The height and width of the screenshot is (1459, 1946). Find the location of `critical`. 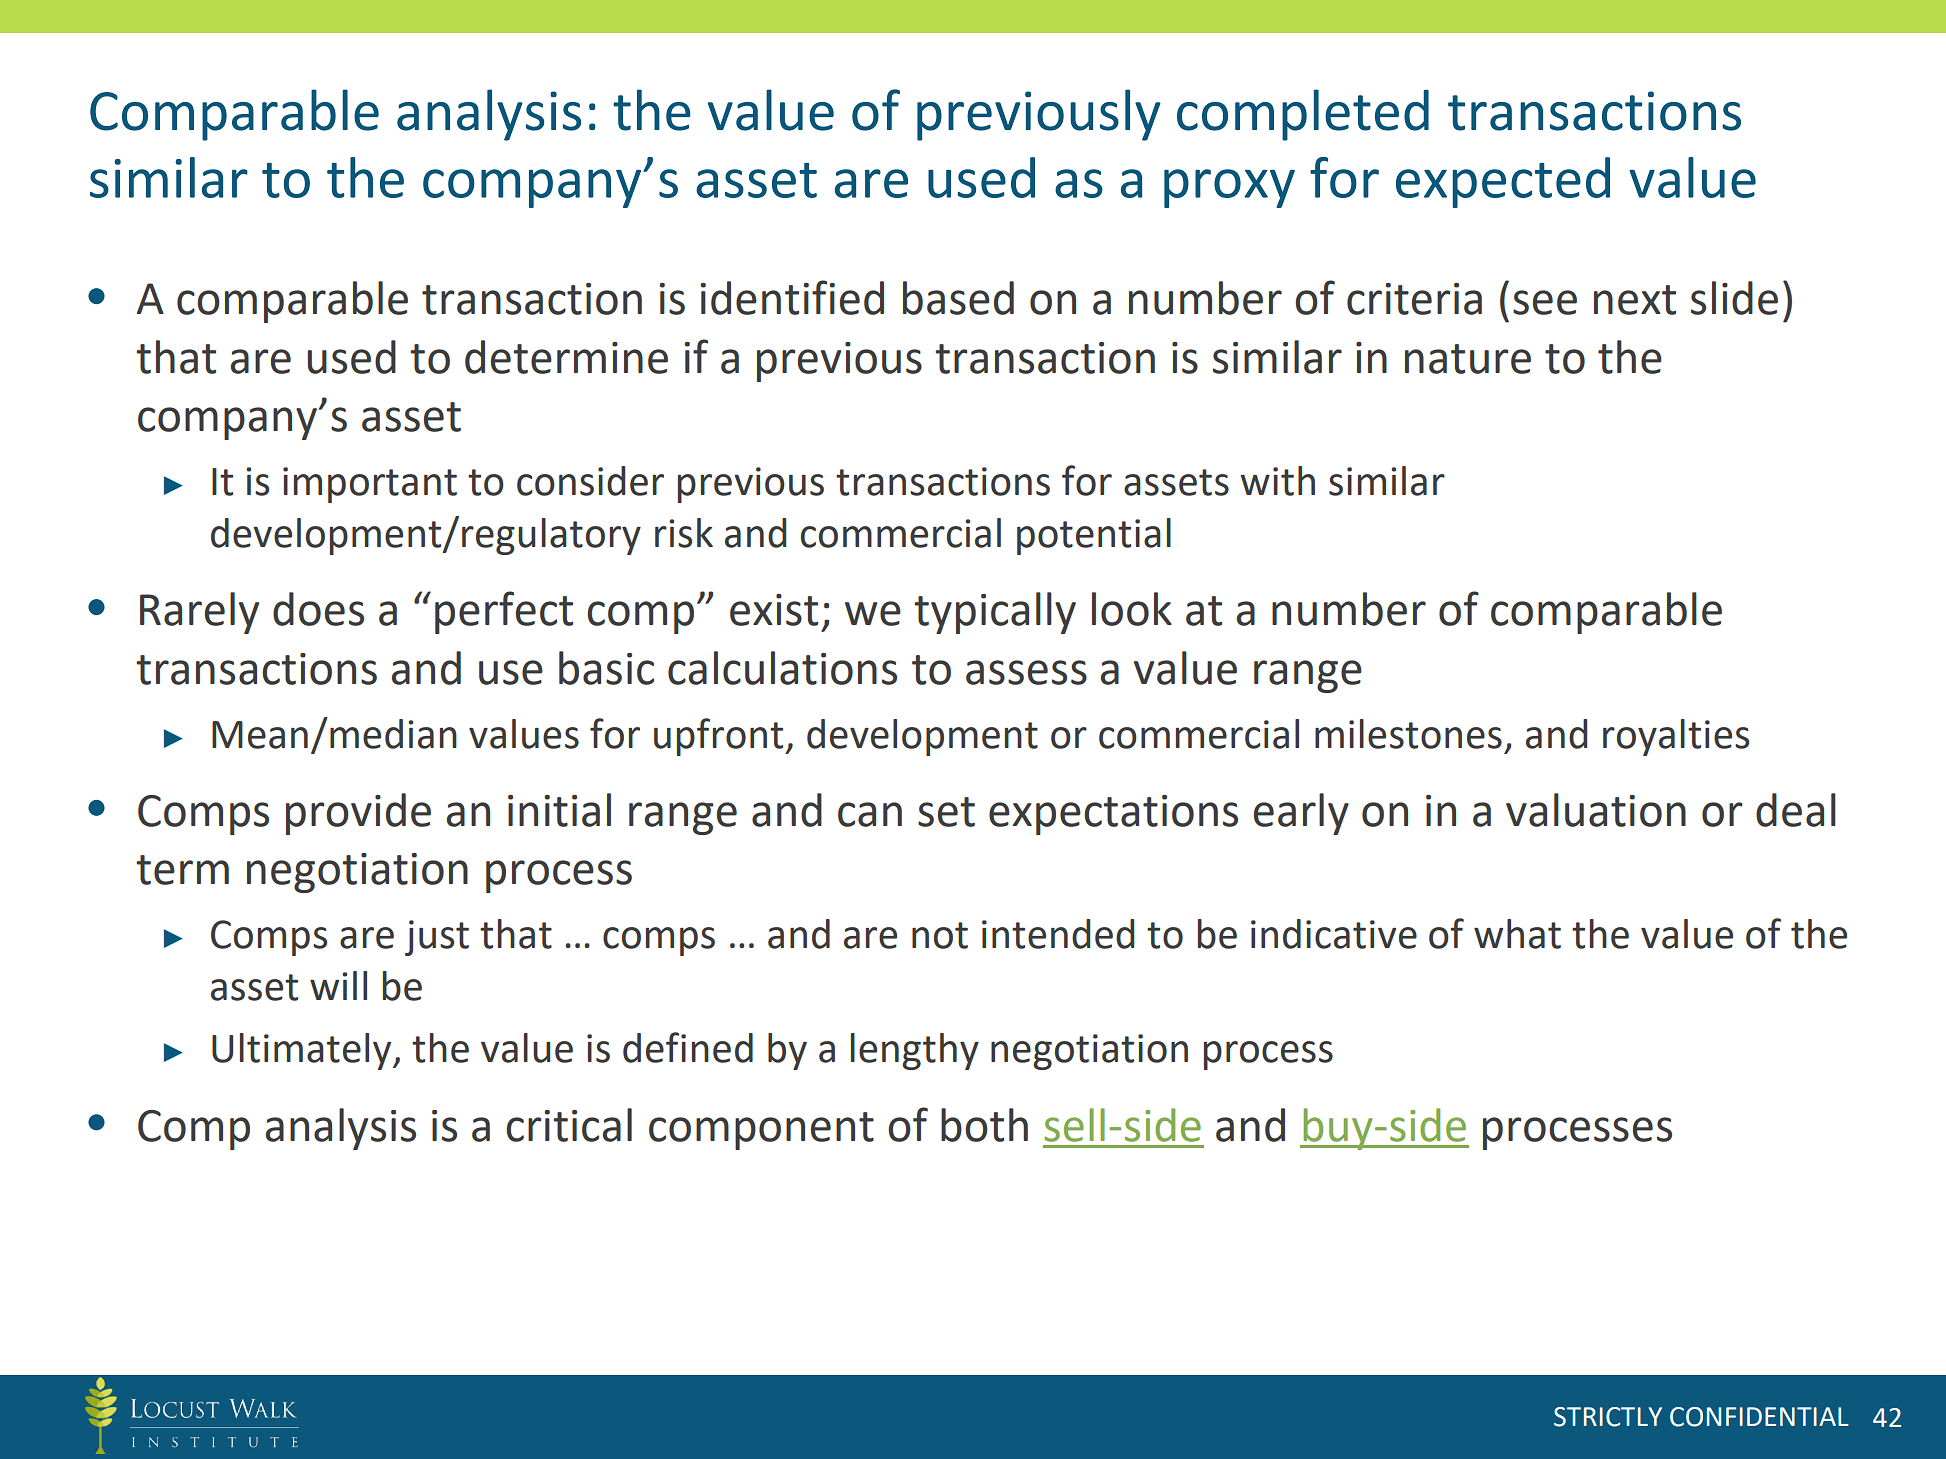

critical is located at coordinates (569, 1125).
